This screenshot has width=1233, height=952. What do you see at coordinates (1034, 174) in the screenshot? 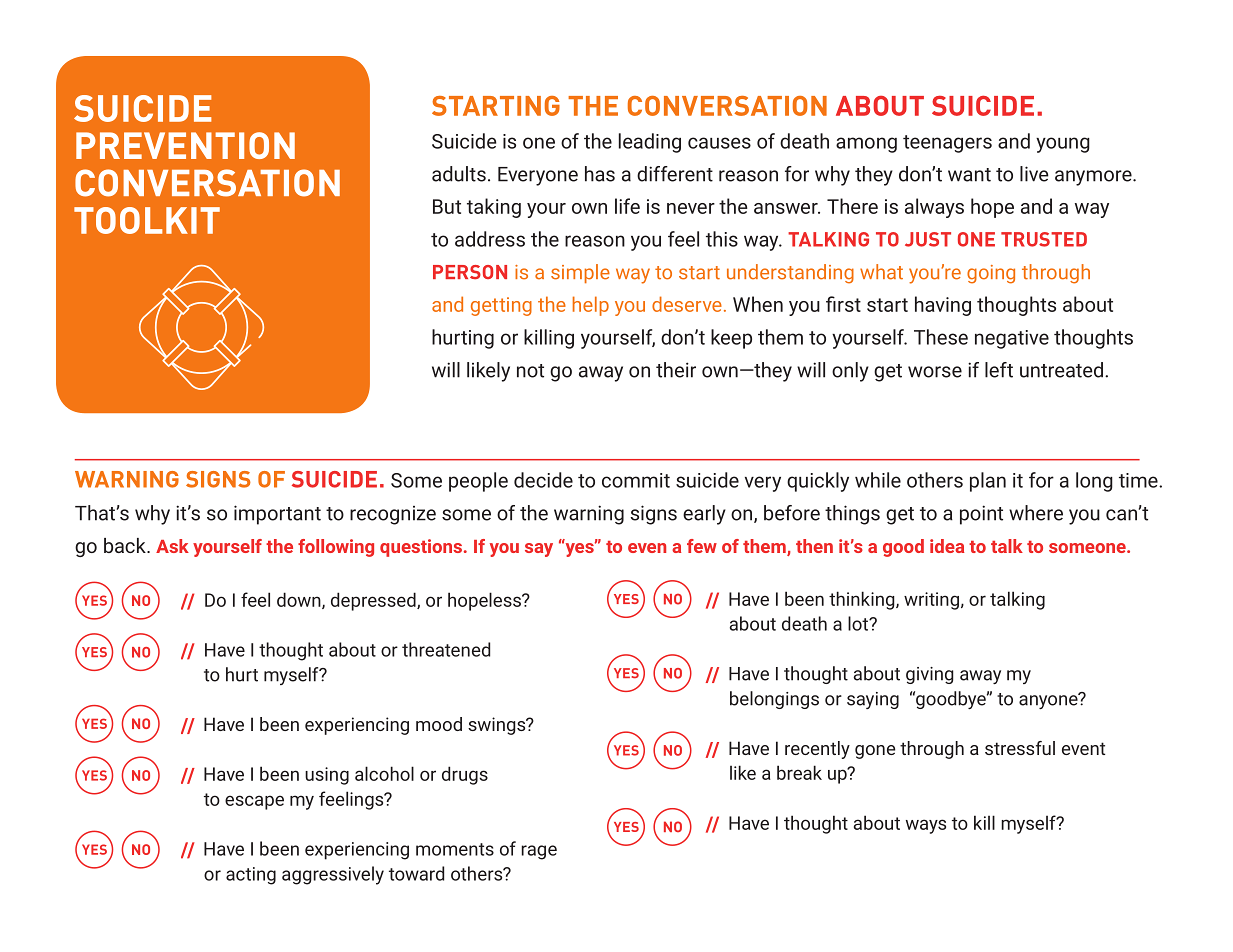
I see `live` at bounding box center [1034, 174].
